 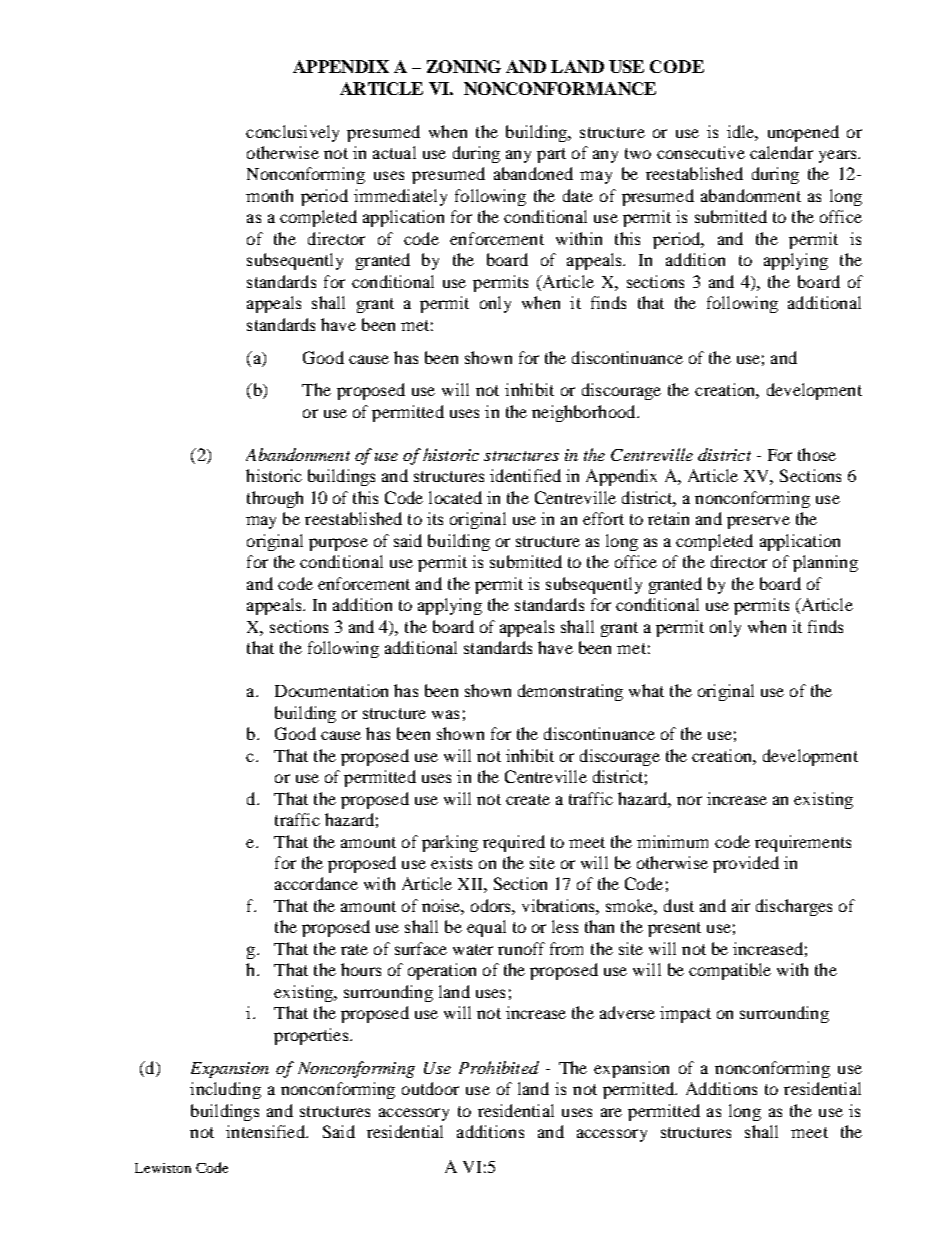 I want to click on purpose, so click(x=338, y=544).
